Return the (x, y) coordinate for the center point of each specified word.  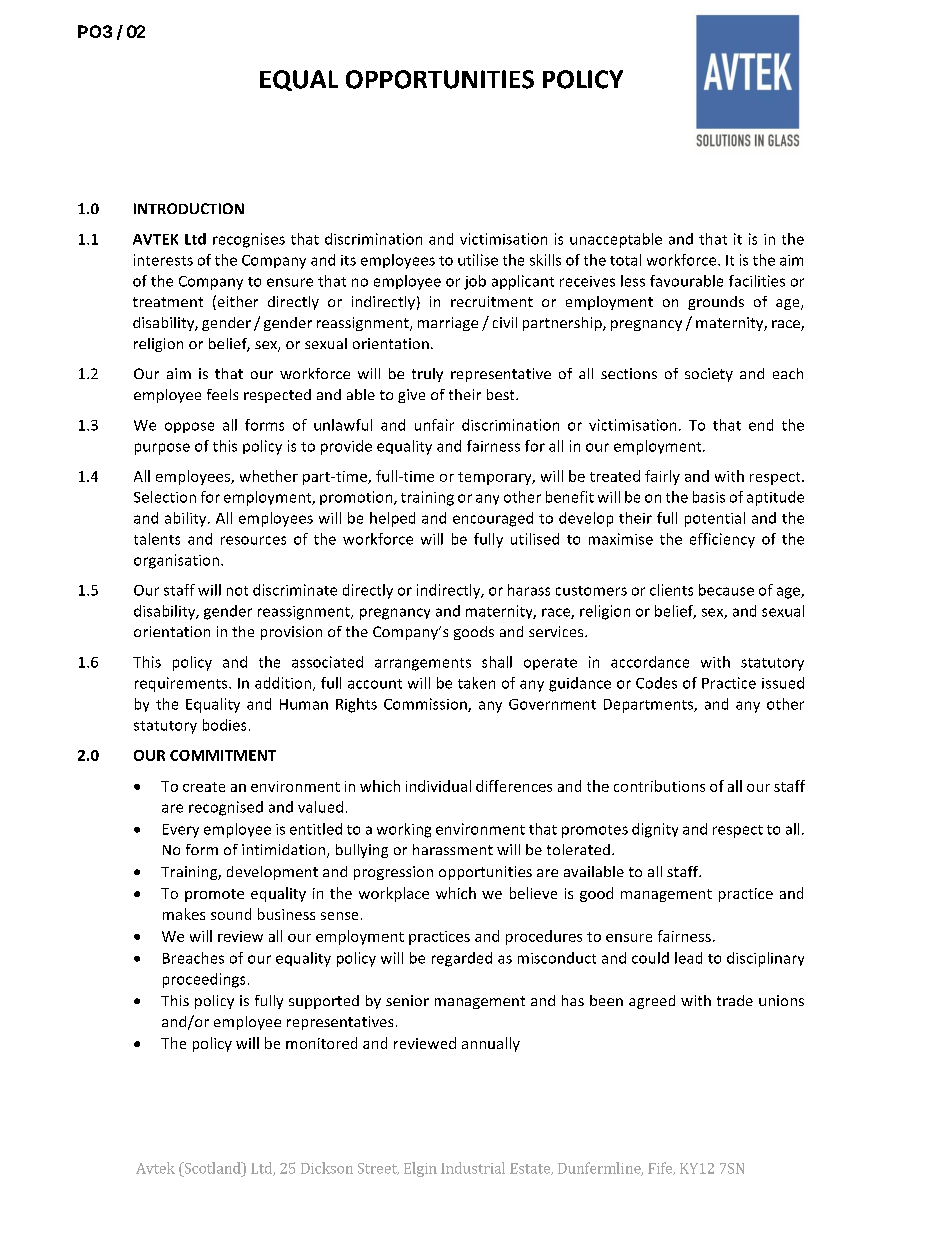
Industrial (473, 1168)
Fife (661, 1168)
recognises (249, 240)
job (475, 282)
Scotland (212, 1168)
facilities (757, 281)
